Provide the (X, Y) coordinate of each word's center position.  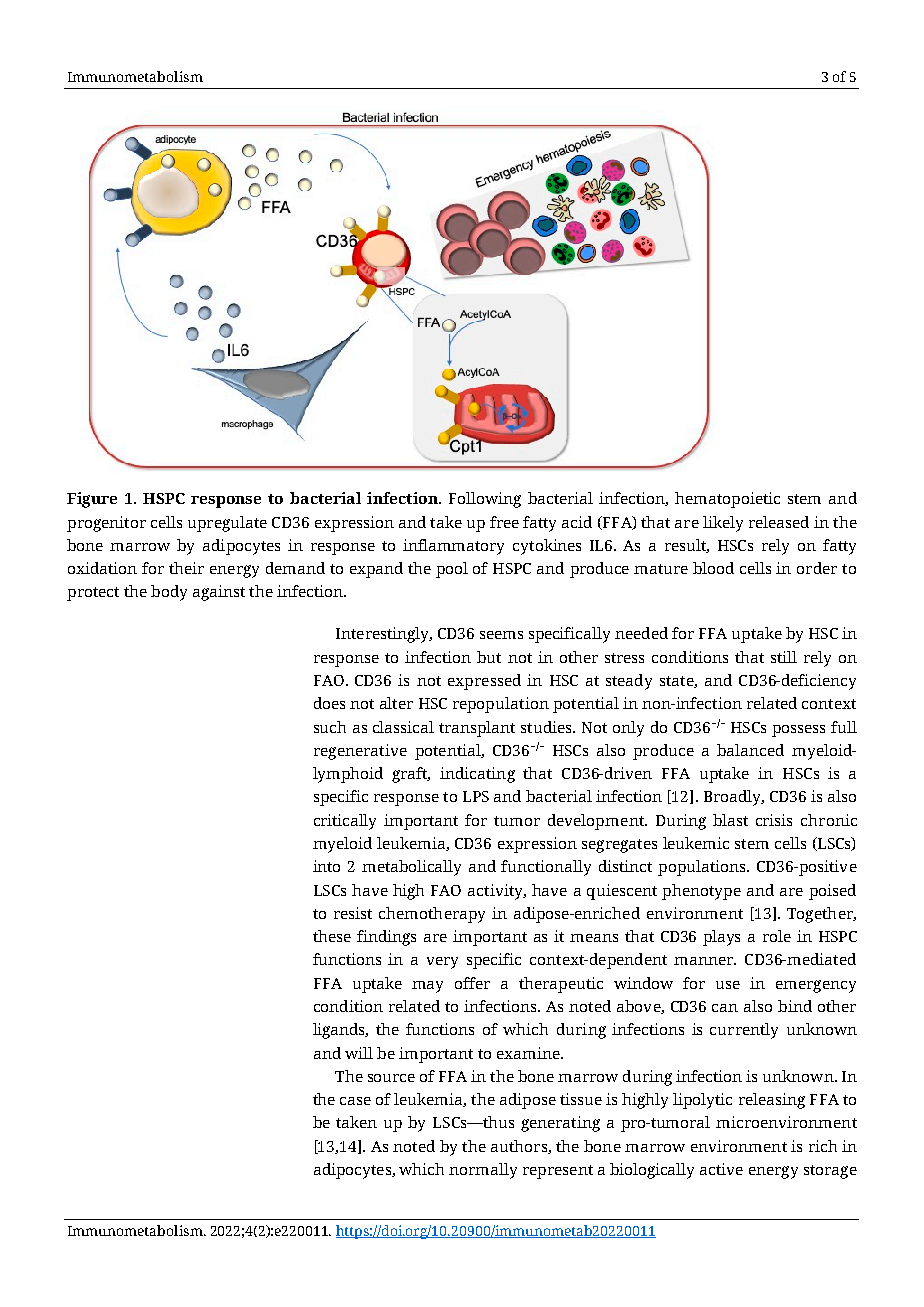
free (504, 522)
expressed (484, 682)
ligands (340, 1031)
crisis (774, 820)
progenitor (106, 524)
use (728, 985)
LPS (476, 796)
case (355, 1101)
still (784, 657)
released (779, 522)
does (329, 703)
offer (472, 983)
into (326, 866)
